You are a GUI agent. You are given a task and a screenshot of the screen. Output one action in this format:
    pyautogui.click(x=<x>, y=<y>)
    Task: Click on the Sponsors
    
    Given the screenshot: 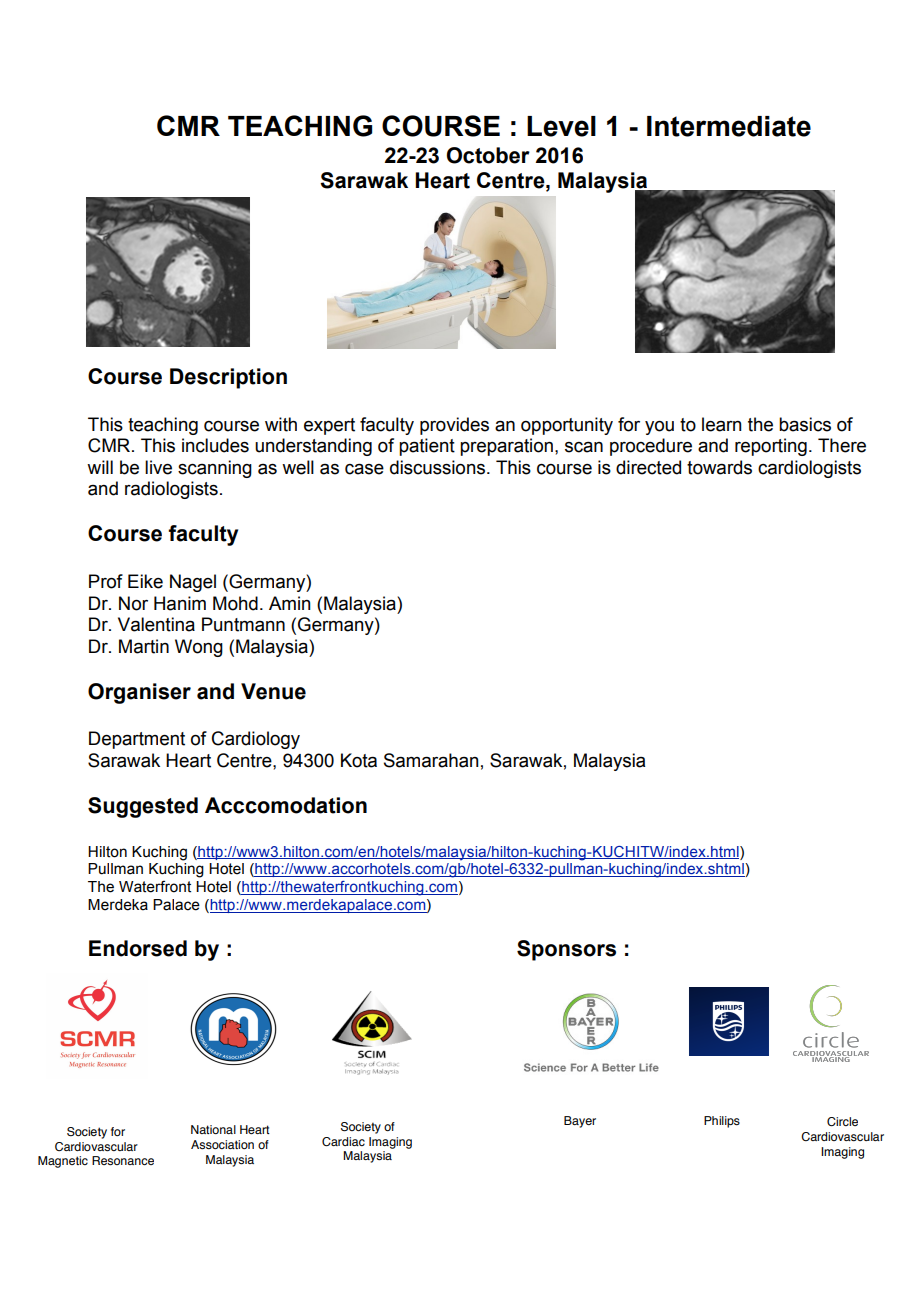 What is the action you would take?
    pyautogui.click(x=566, y=950)
